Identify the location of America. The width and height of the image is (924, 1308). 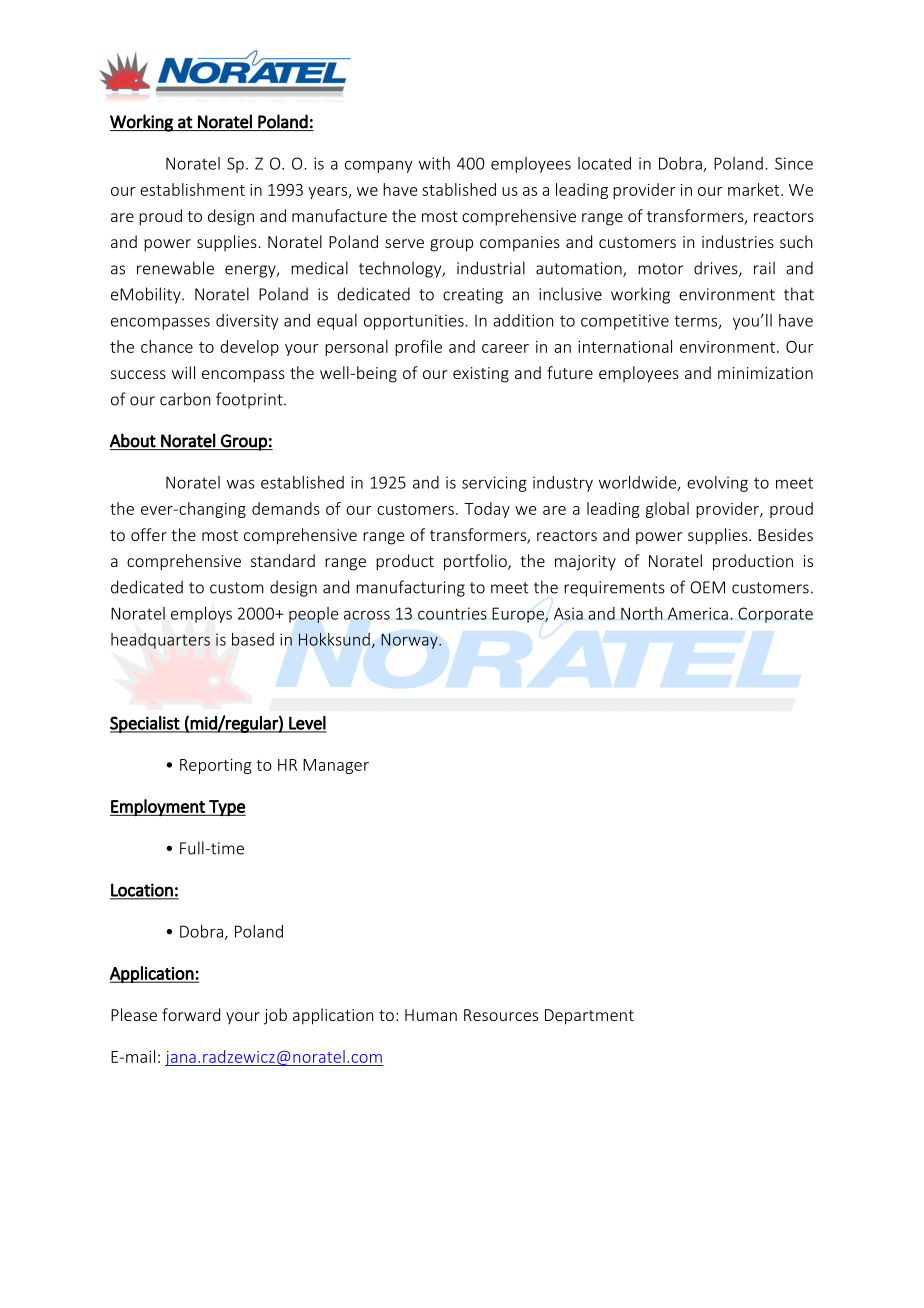
(698, 613).
